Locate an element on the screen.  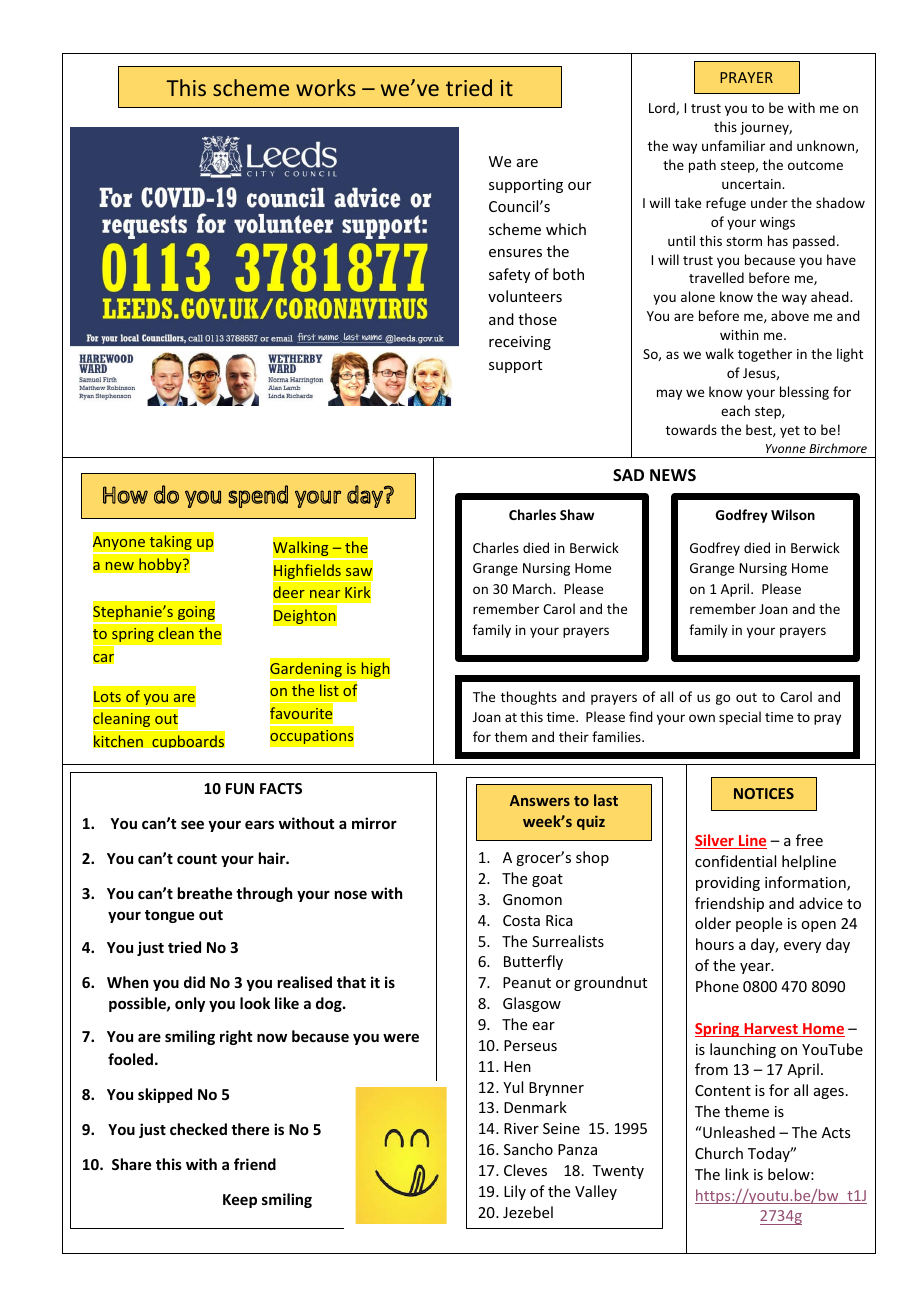
Keep is located at coordinates (240, 1201).
